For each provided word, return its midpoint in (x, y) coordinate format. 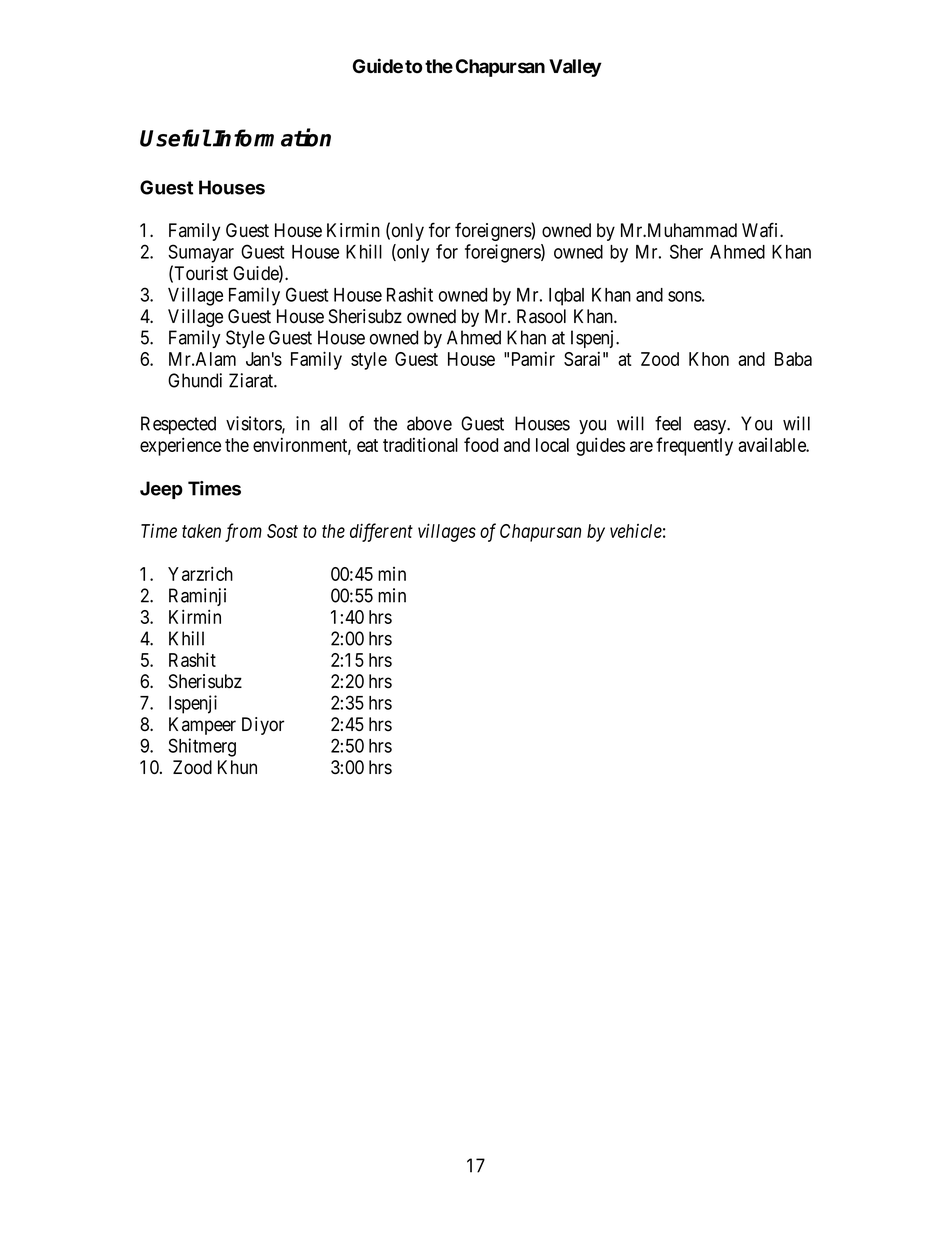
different (381, 532)
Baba (793, 359)
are (641, 446)
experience (180, 446)
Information (272, 137)
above (429, 423)
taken (201, 531)
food (481, 444)
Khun (237, 767)
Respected (178, 425)
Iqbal (566, 297)
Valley (575, 68)
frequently (694, 446)
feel (668, 423)
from (243, 532)
